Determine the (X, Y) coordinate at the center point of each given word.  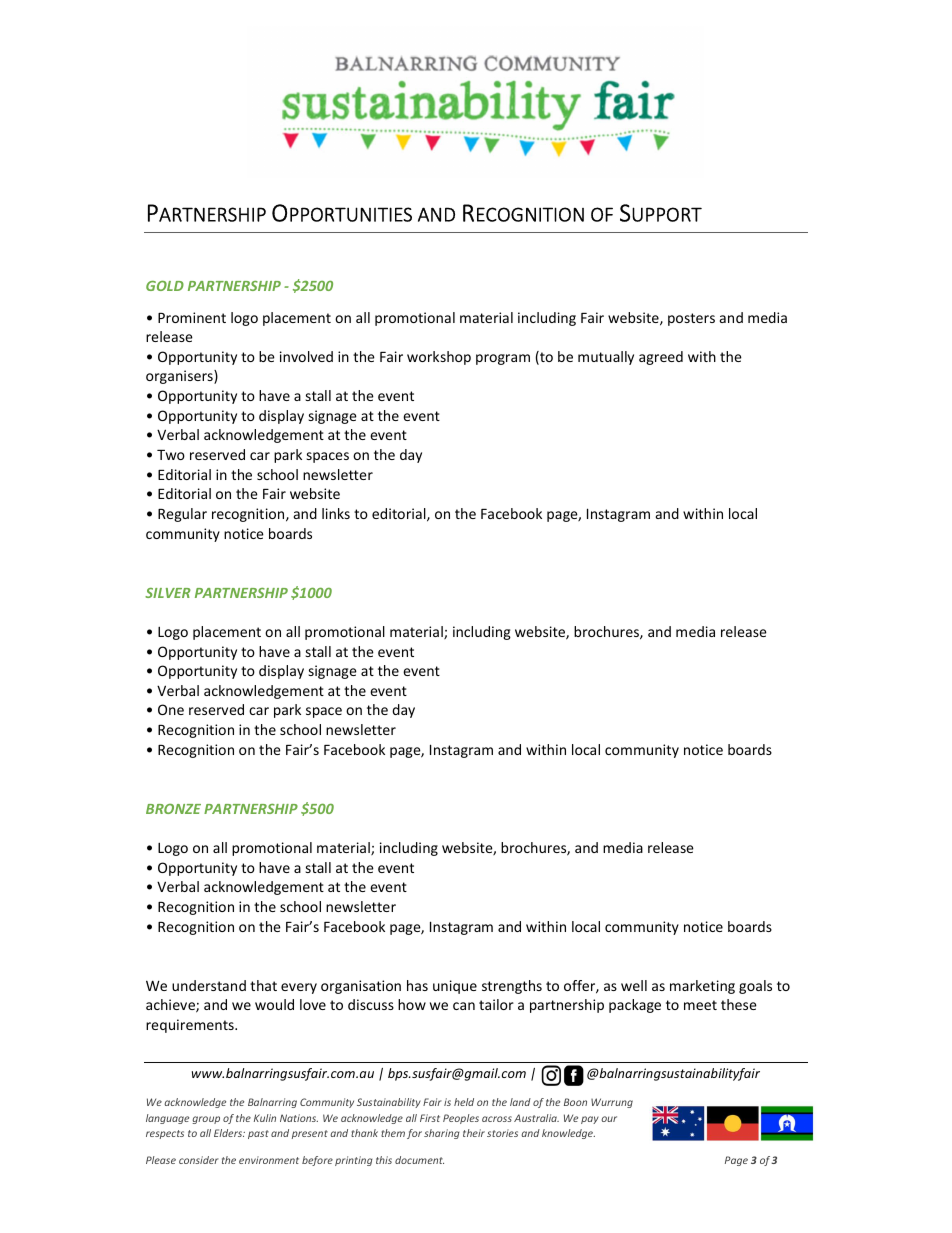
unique (455, 987)
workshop (439, 358)
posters (691, 319)
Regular (182, 515)
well (634, 985)
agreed (661, 358)
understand (209, 985)
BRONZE (173, 809)
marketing (702, 987)
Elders (229, 1133)
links (336, 513)
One (171, 709)
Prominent (192, 317)
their (474, 1133)
